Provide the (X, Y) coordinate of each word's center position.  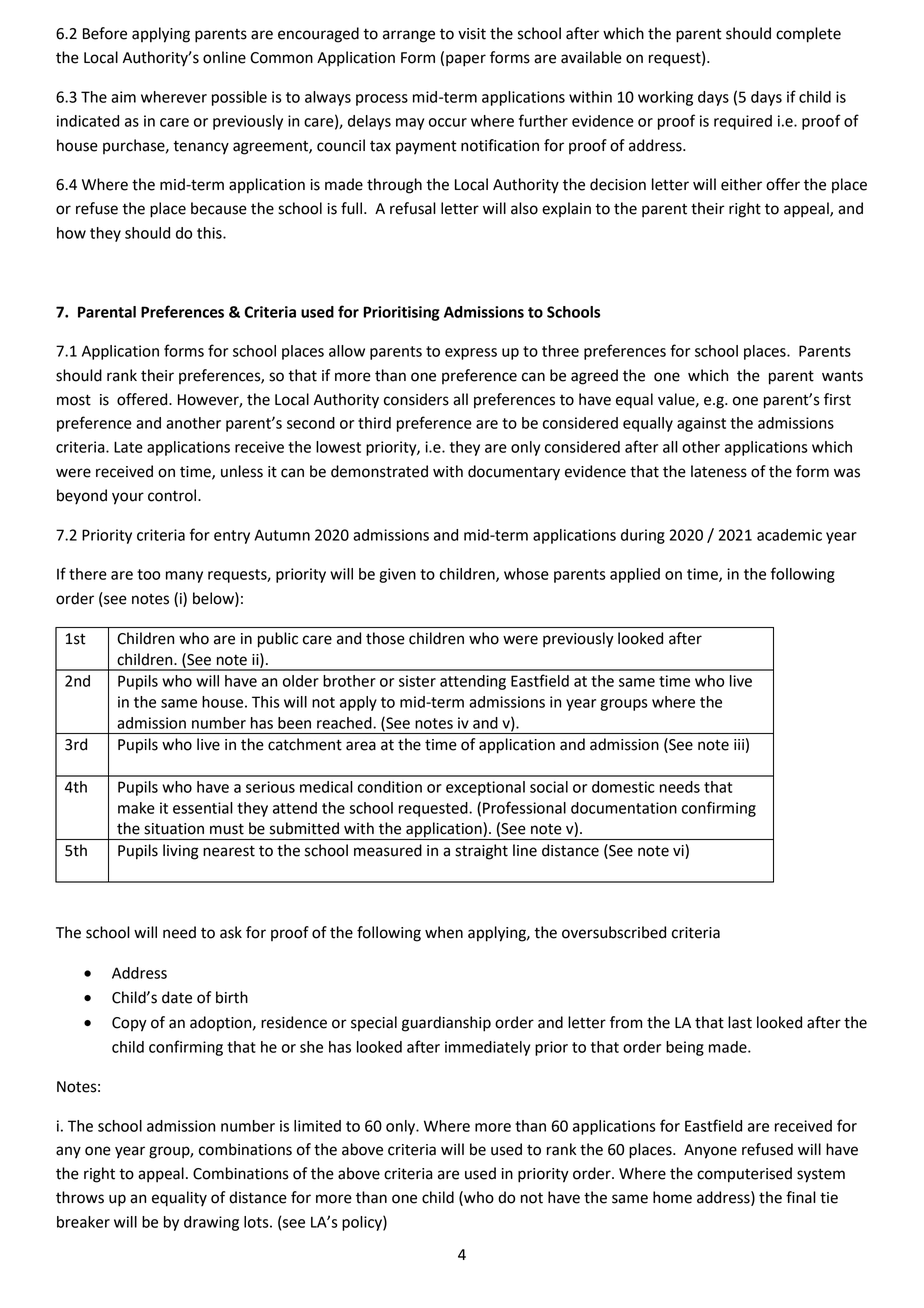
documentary (514, 473)
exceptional (485, 788)
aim (123, 97)
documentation (624, 808)
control (173, 495)
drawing (211, 1223)
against (701, 424)
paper (466, 60)
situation (174, 829)
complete (808, 35)
